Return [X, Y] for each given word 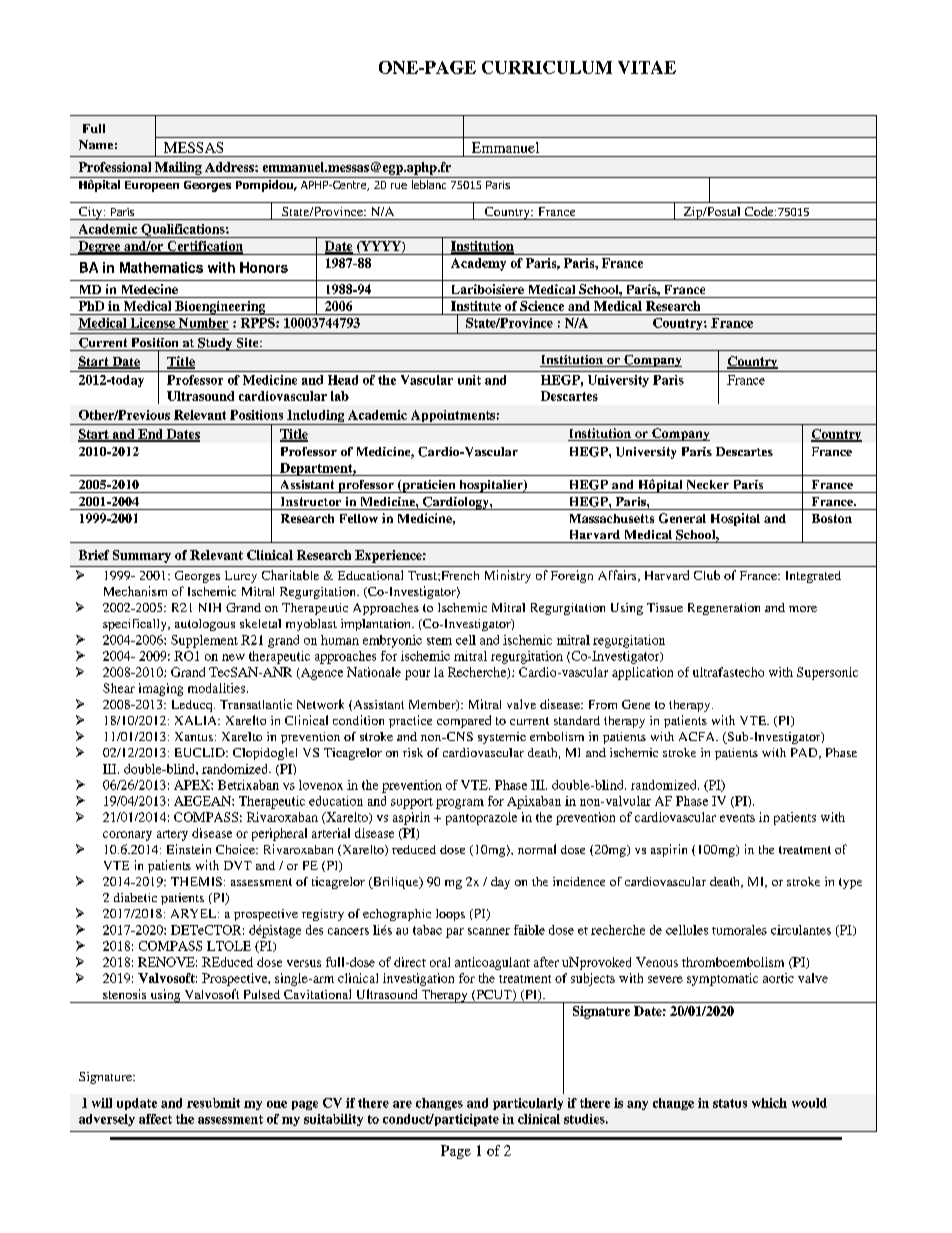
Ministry [508, 576]
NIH [210, 607]
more [803, 609]
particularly [528, 1104]
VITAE [647, 67]
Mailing [178, 168]
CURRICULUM [547, 67]
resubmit [213, 1103]
